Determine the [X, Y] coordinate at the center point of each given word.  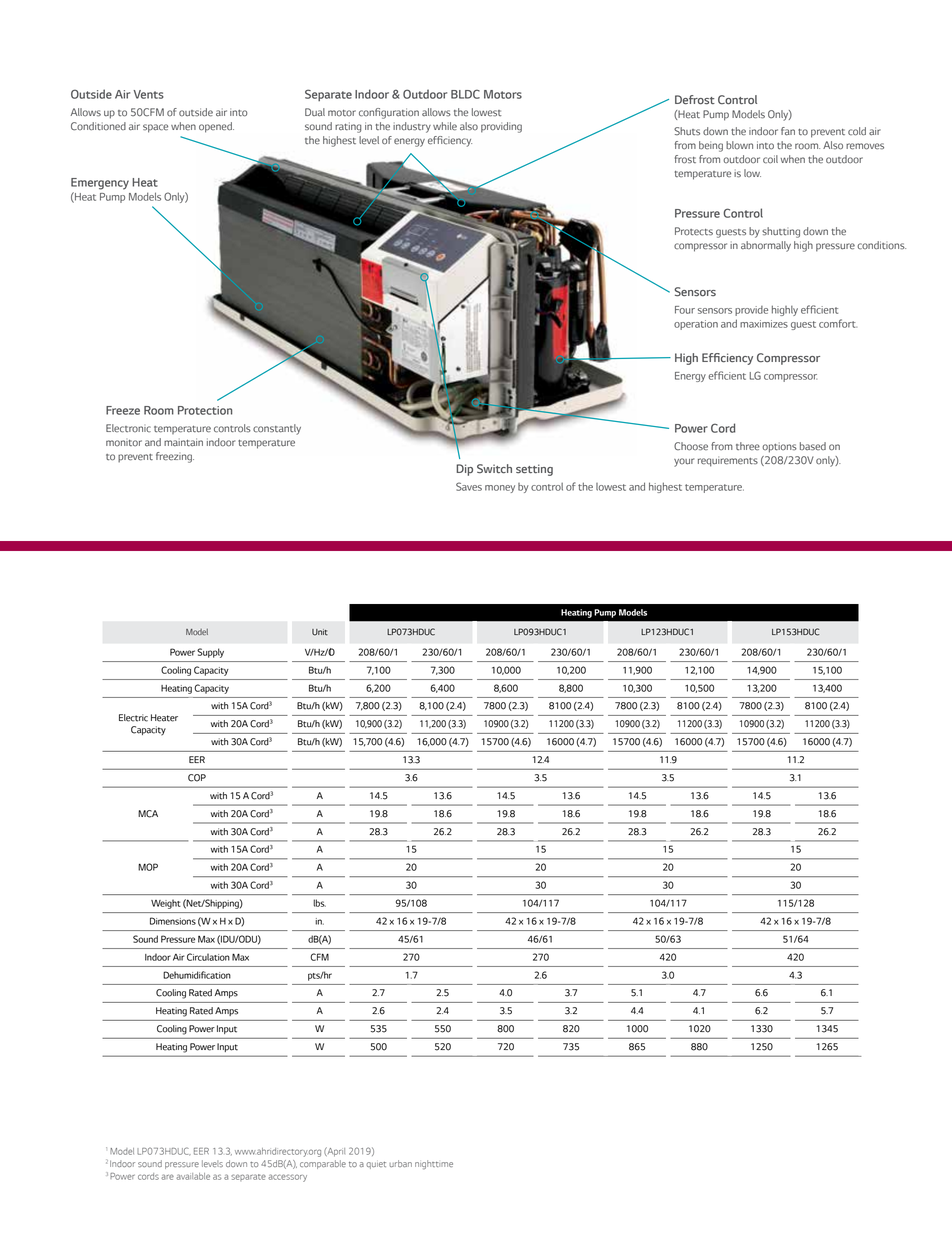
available [193, 1176]
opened [216, 127]
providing [501, 127]
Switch [494, 468]
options [779, 447]
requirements [728, 461]
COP [197, 778]
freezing [175, 457]
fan [788, 131]
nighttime [434, 1164]
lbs [319, 903]
